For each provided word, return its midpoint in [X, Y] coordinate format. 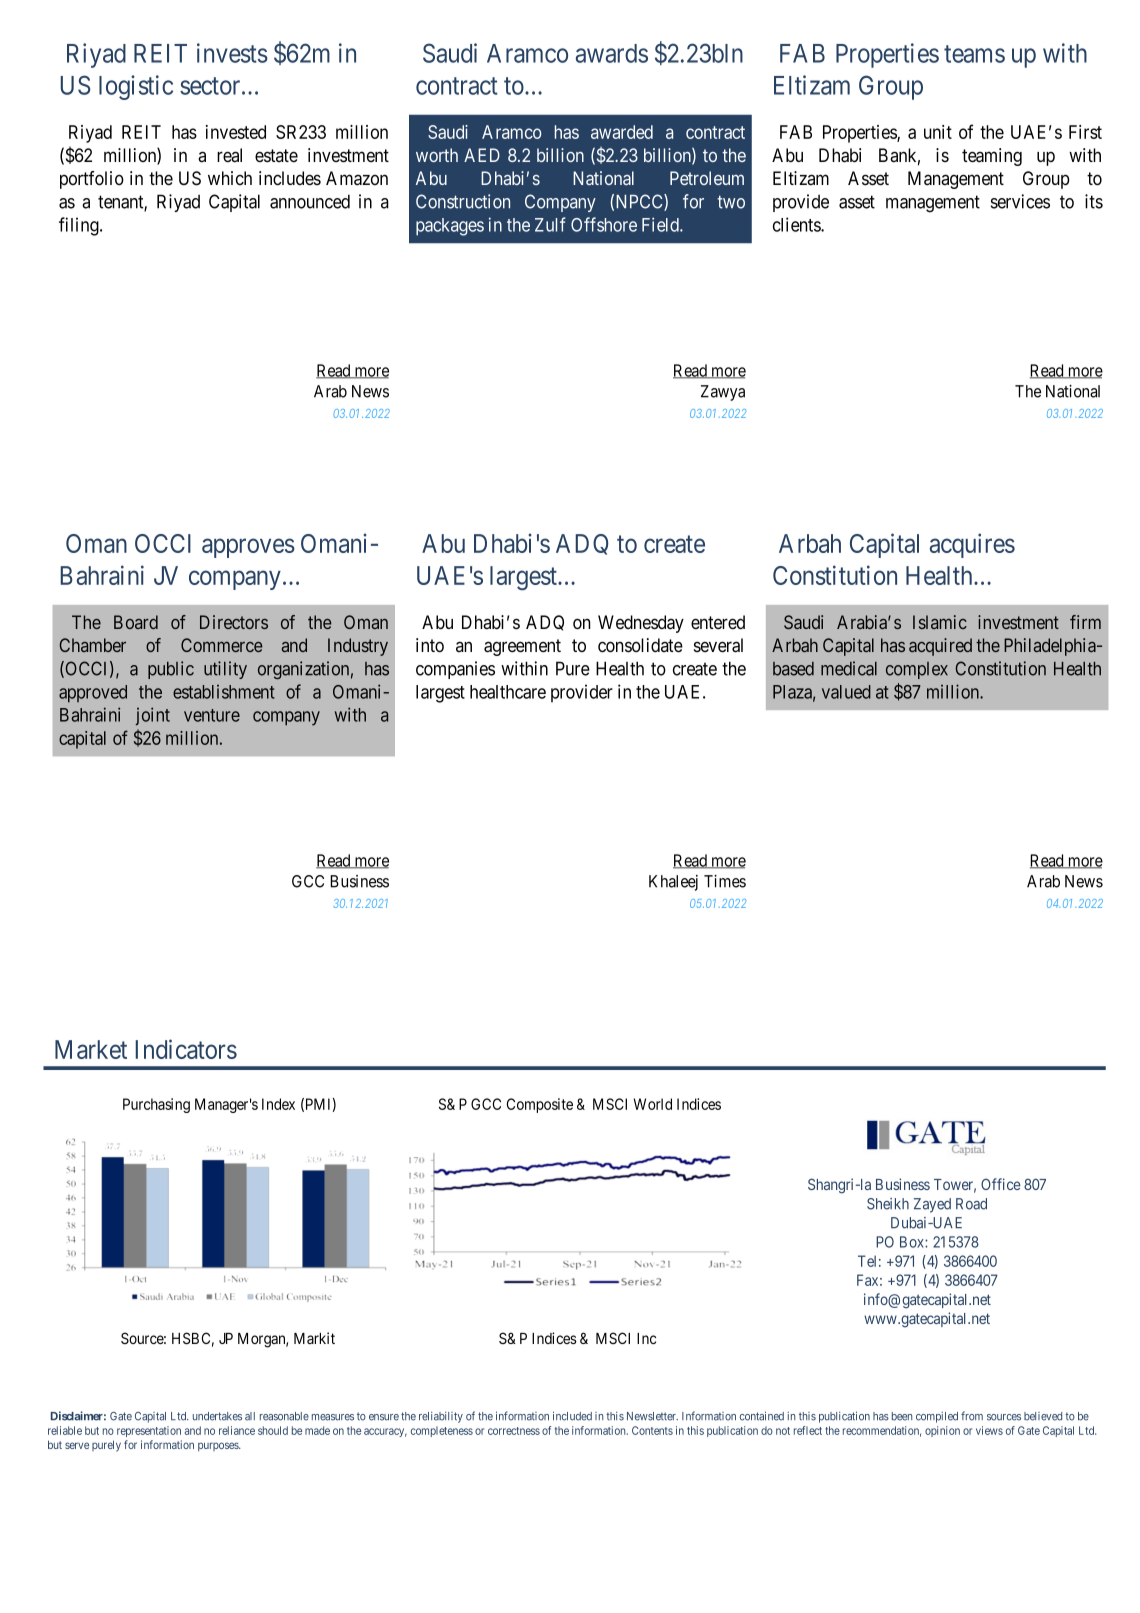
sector [211, 86]
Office [1000, 1184]
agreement [522, 647]
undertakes [217, 1416]
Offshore [604, 224]
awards [612, 53]
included [572, 1416]
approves [248, 548]
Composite [540, 1105]
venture [212, 715]
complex [917, 670]
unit [938, 132]
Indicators [186, 1049]
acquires [972, 545]
